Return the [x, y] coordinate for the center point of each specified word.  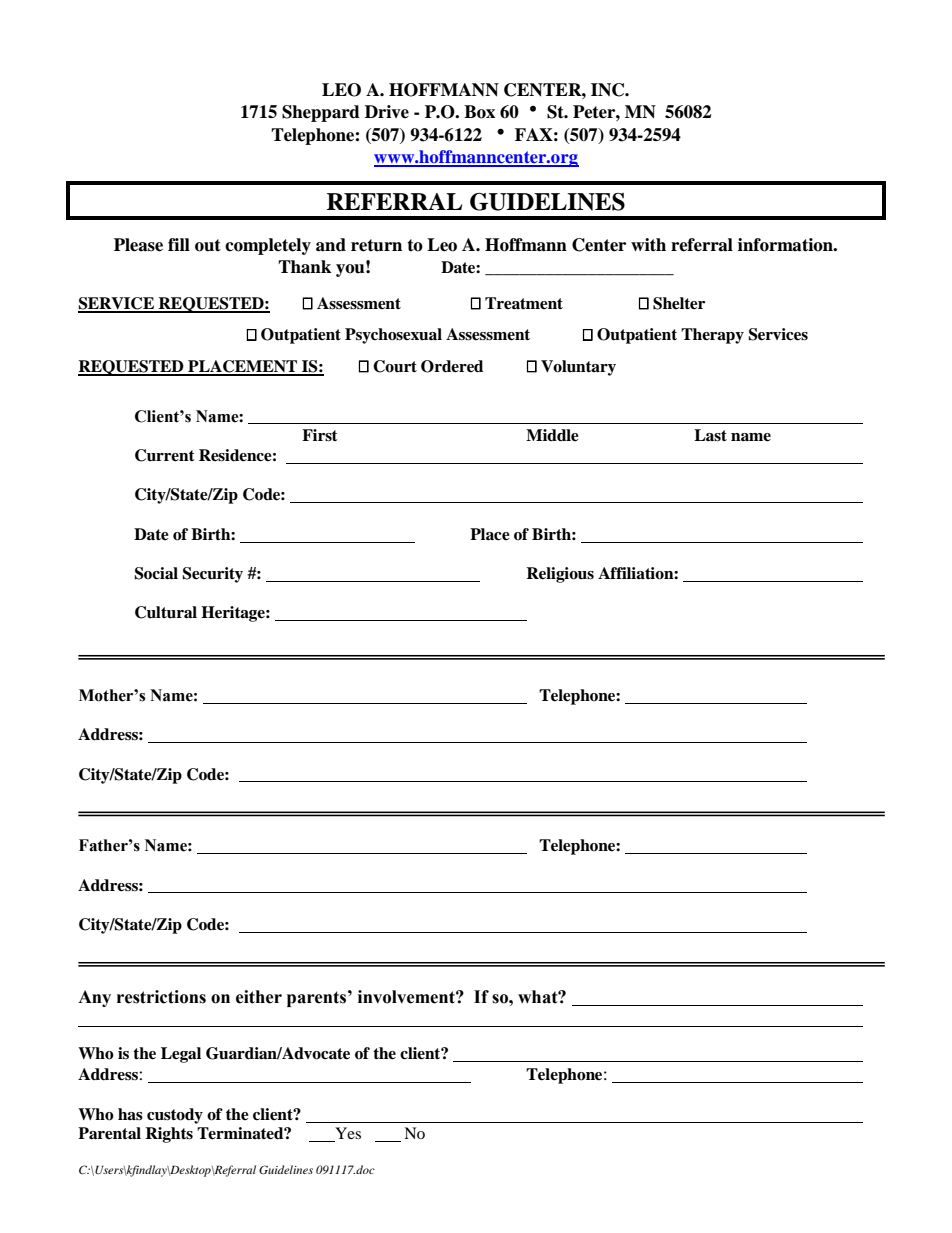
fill [179, 244]
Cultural [166, 612]
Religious [560, 575]
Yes [347, 1134]
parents [318, 998]
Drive [387, 112]
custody [175, 1116]
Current [165, 455]
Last [710, 435]
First [320, 435]
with [648, 244]
